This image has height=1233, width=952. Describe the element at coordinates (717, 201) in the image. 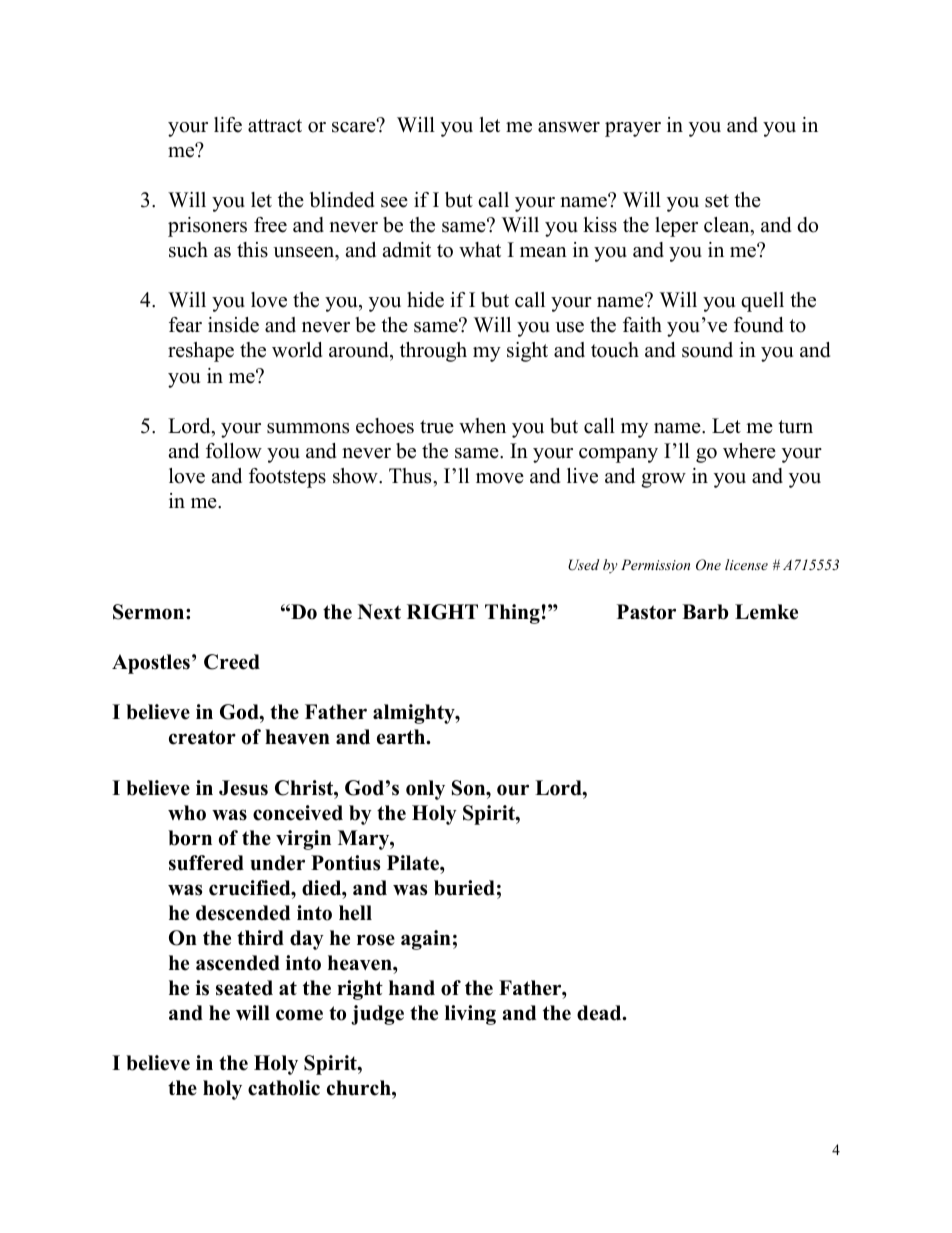

I see `set` at that location.
